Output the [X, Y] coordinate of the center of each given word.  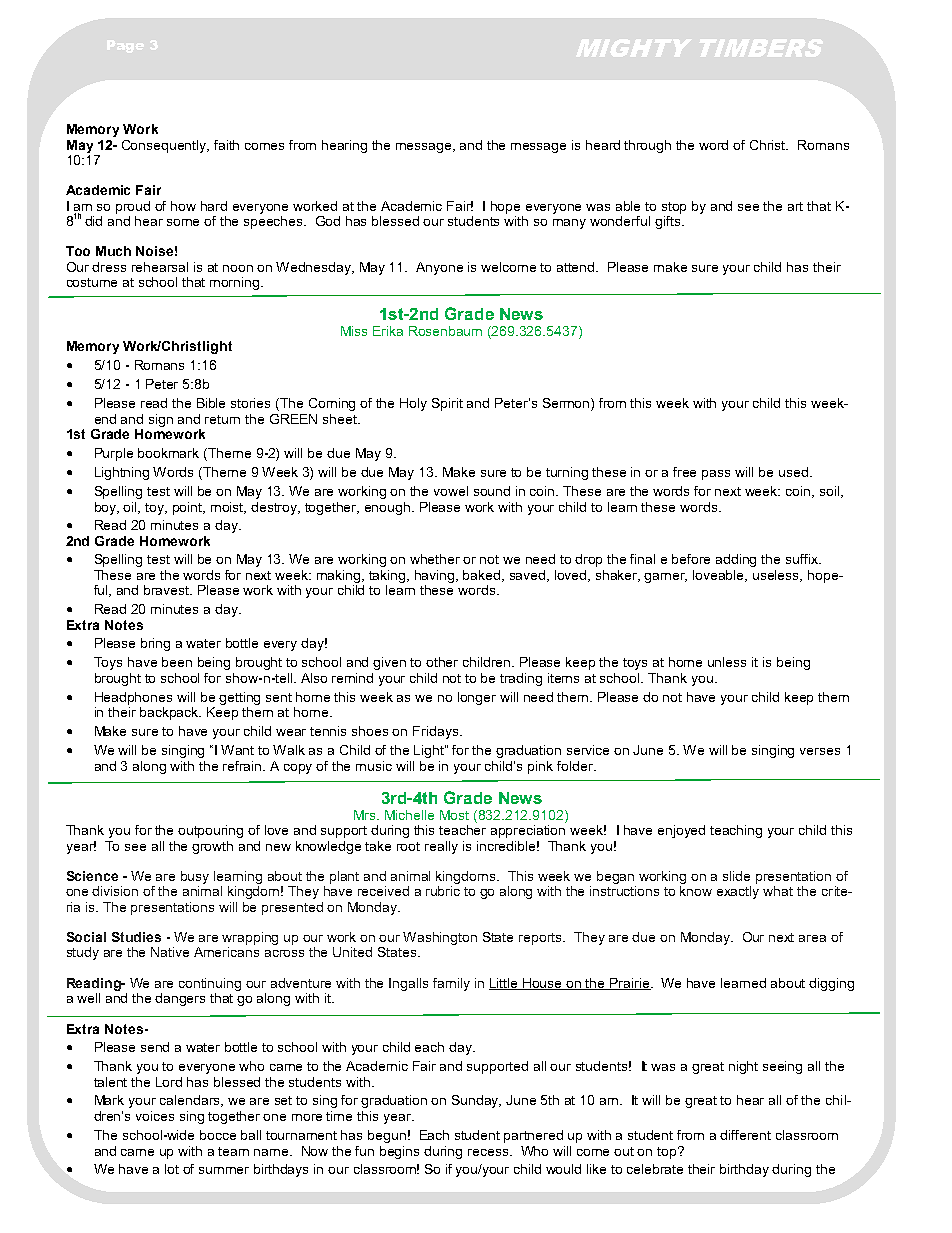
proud [133, 207]
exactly [738, 892]
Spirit [447, 404]
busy [195, 877]
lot [172, 1169]
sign [161, 420]
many [569, 224]
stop [674, 208]
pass [716, 475]
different [745, 1135]
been [177, 662]
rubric [443, 891]
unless [727, 662]
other [442, 662]
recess [489, 1152]
